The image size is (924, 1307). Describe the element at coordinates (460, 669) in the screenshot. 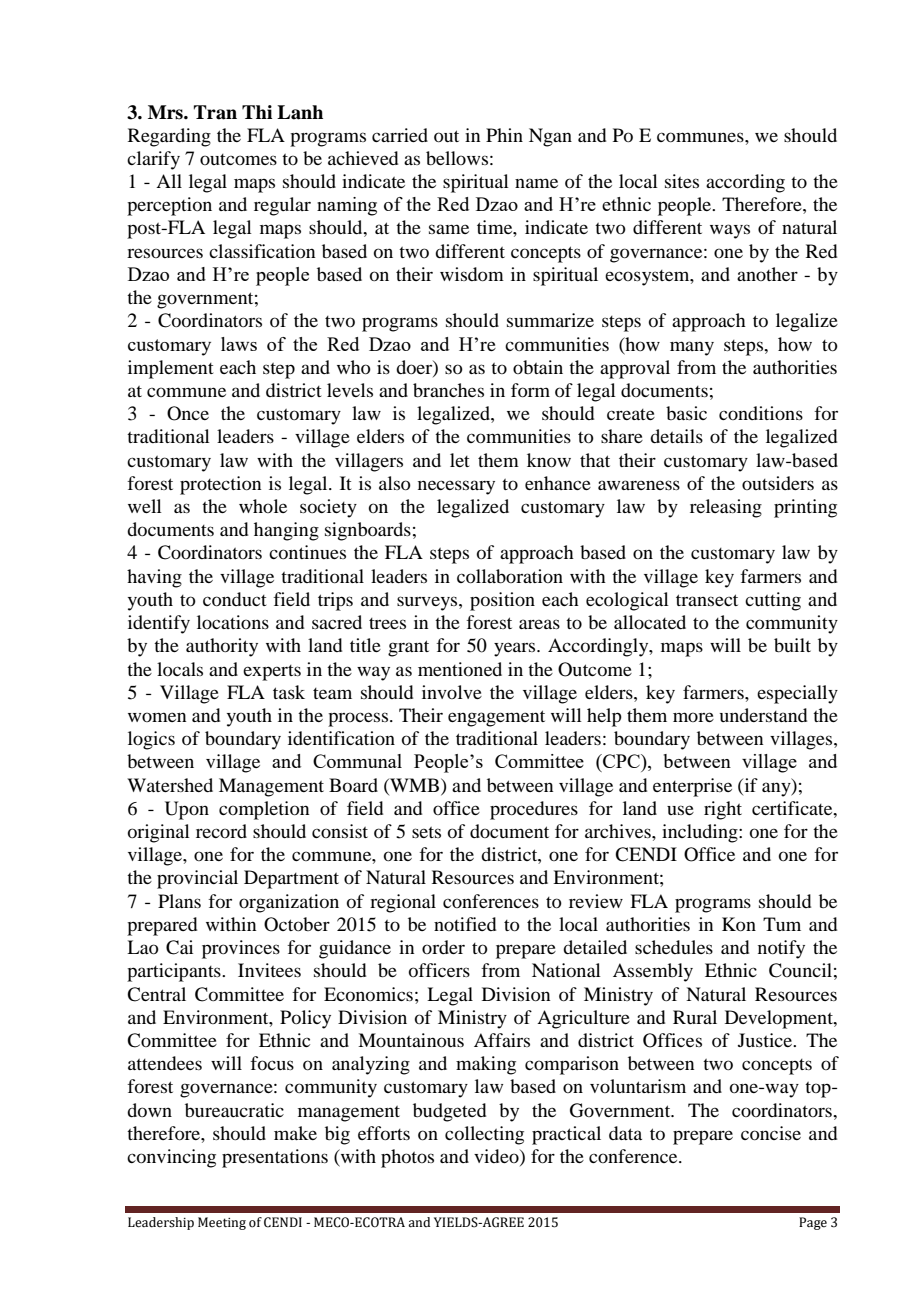

I see `mentioned` at that location.
